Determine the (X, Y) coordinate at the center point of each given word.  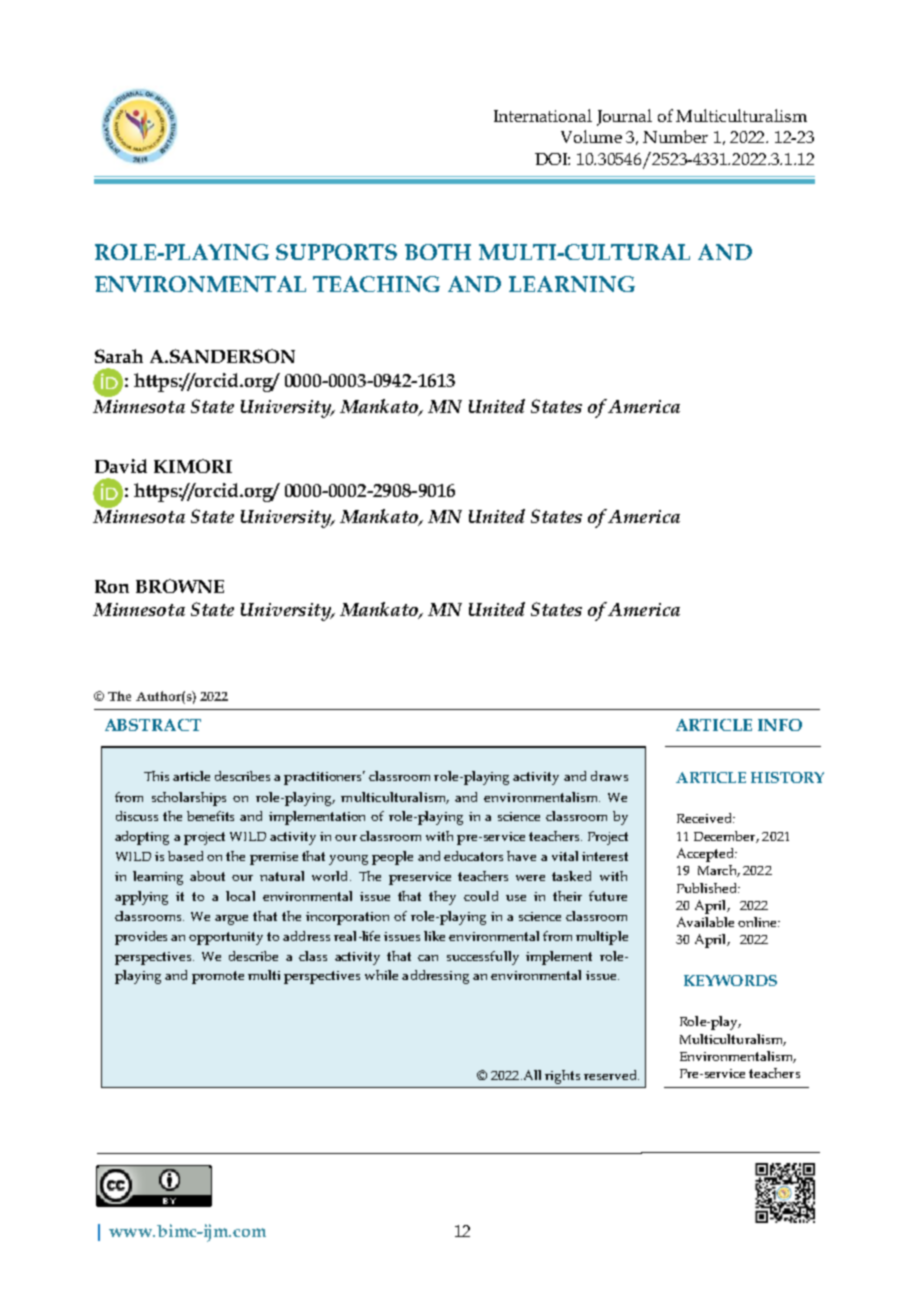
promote (218, 977)
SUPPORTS (336, 252)
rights (562, 1077)
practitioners (324, 778)
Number (675, 136)
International (543, 115)
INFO (780, 725)
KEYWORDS (730, 980)
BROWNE (180, 586)
